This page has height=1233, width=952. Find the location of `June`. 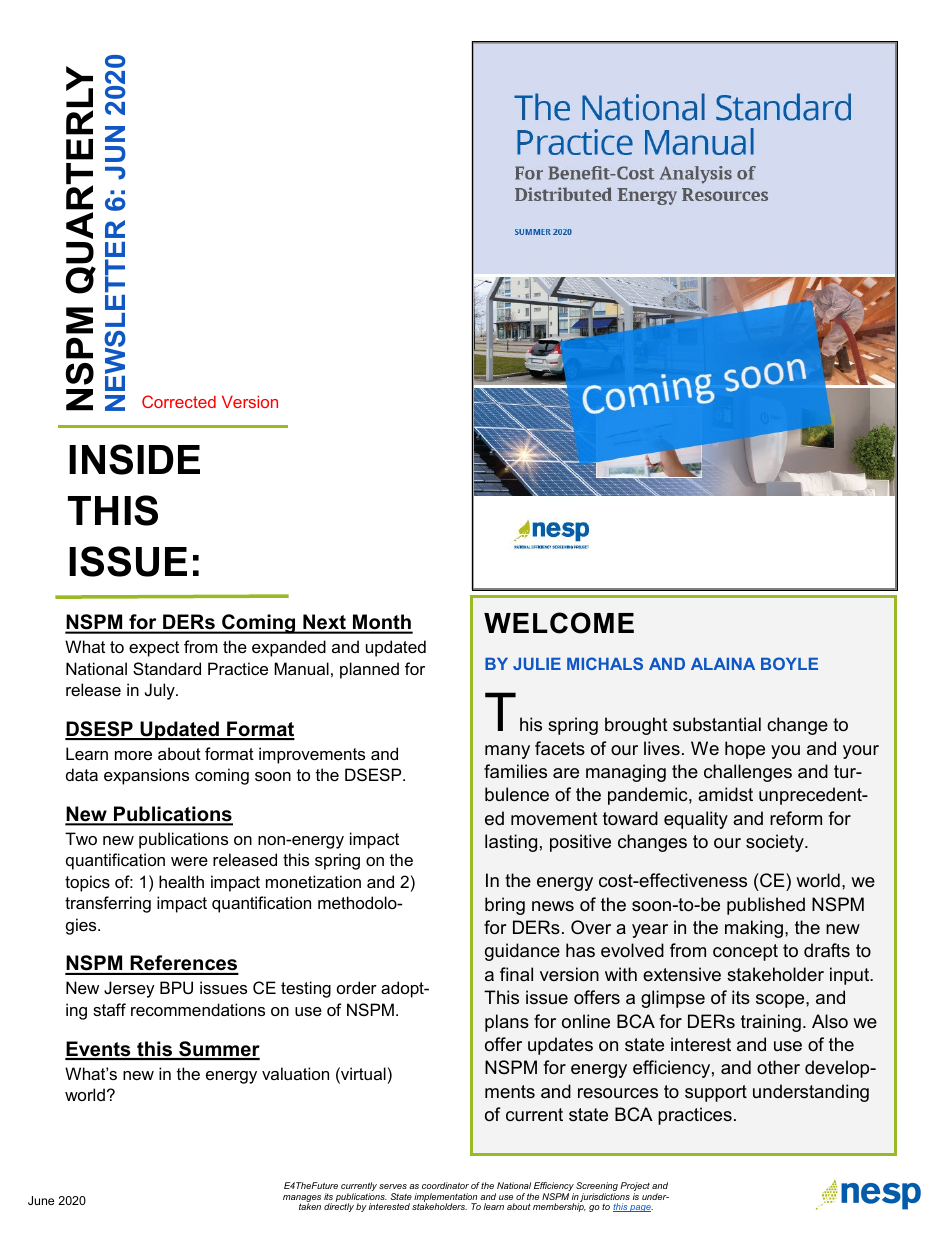

June is located at coordinates (41, 1200).
